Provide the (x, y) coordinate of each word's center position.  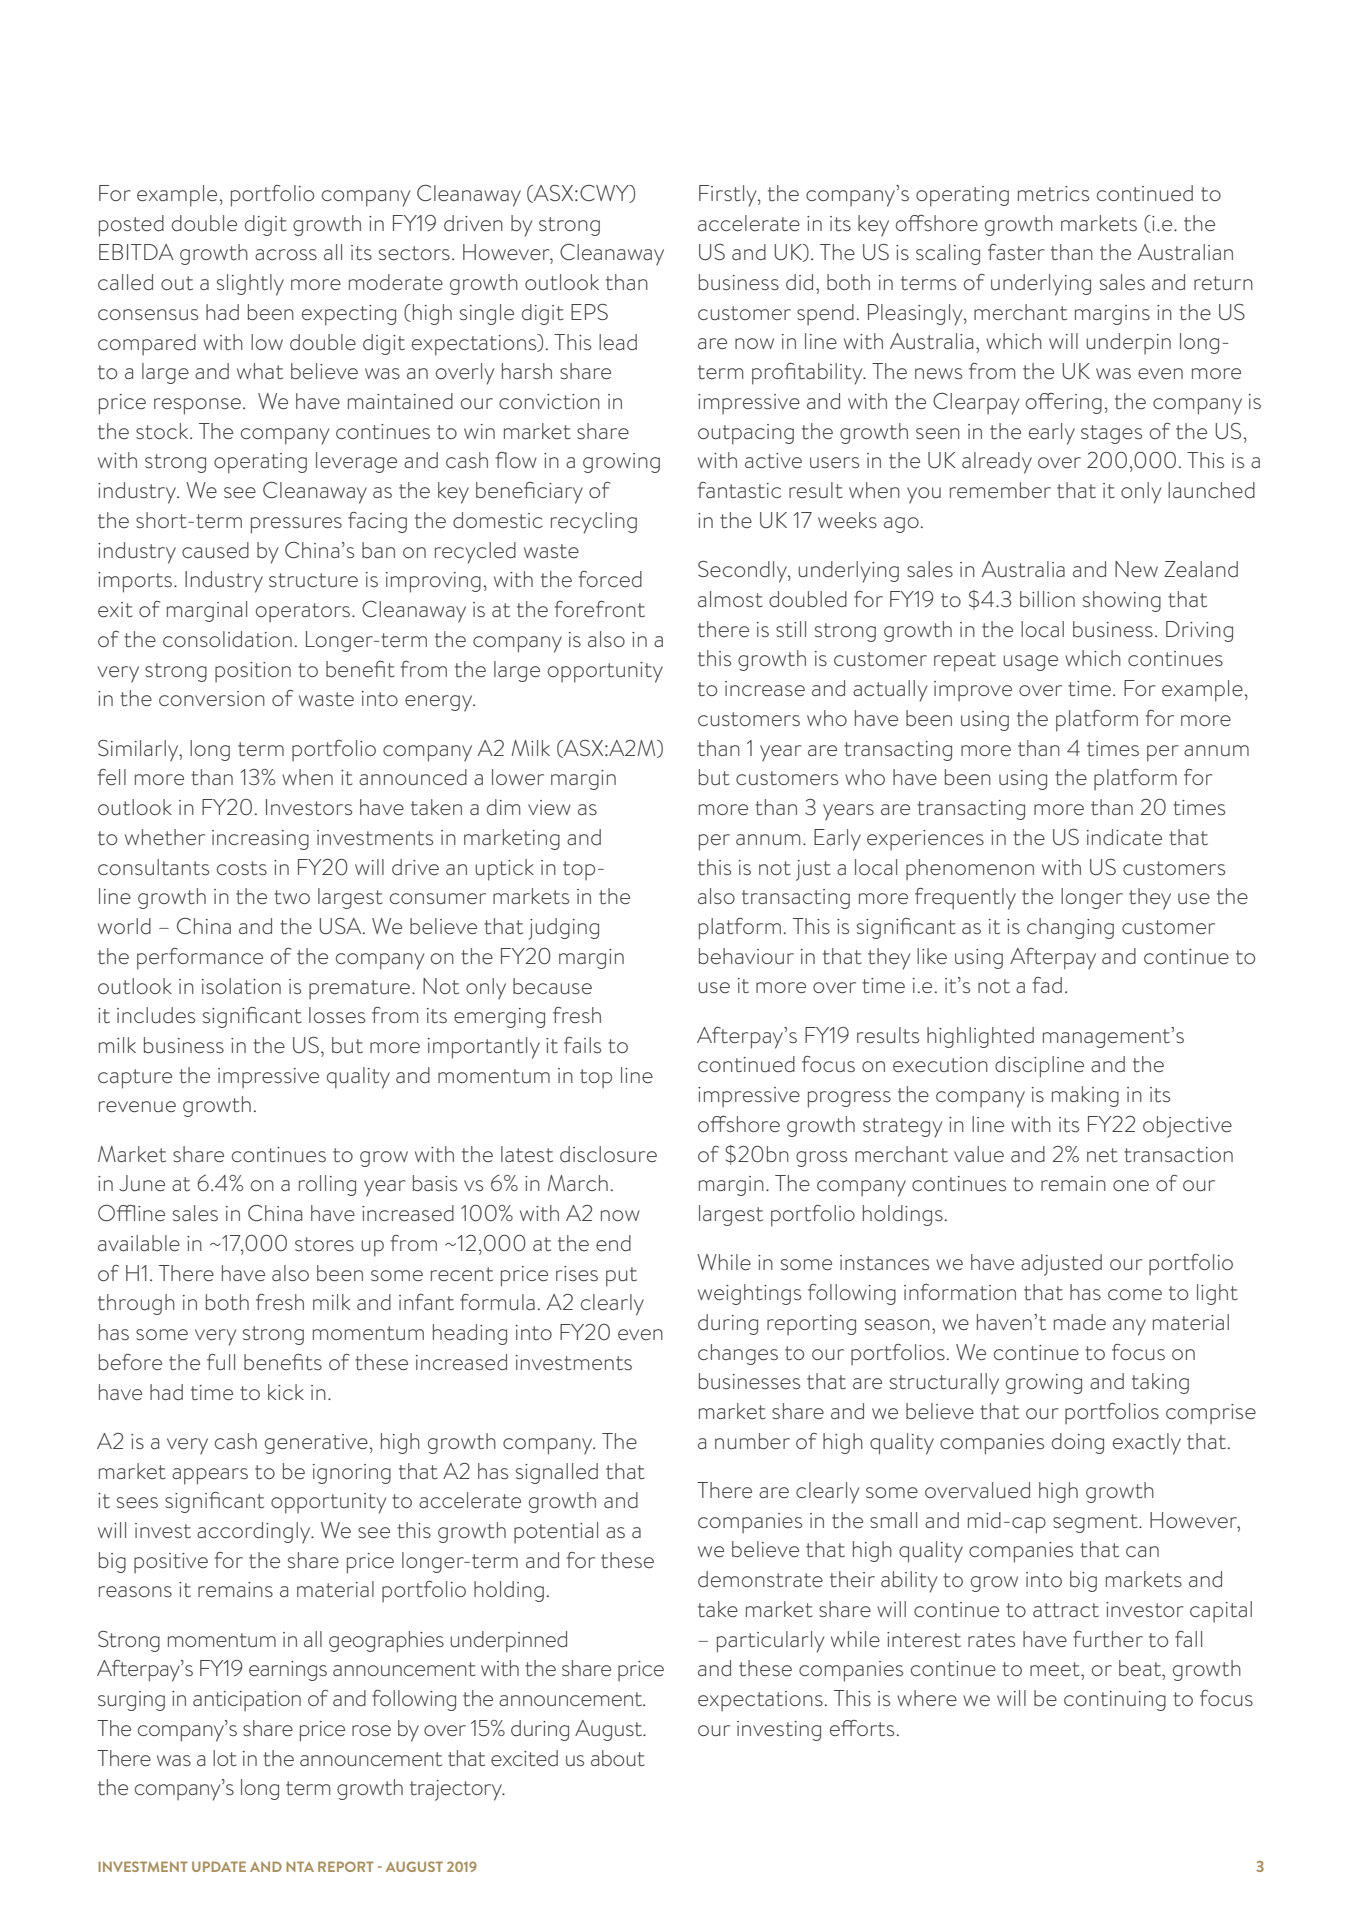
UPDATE (219, 1866)
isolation (241, 986)
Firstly (729, 196)
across (286, 254)
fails (582, 1045)
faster (1016, 252)
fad (1047, 985)
